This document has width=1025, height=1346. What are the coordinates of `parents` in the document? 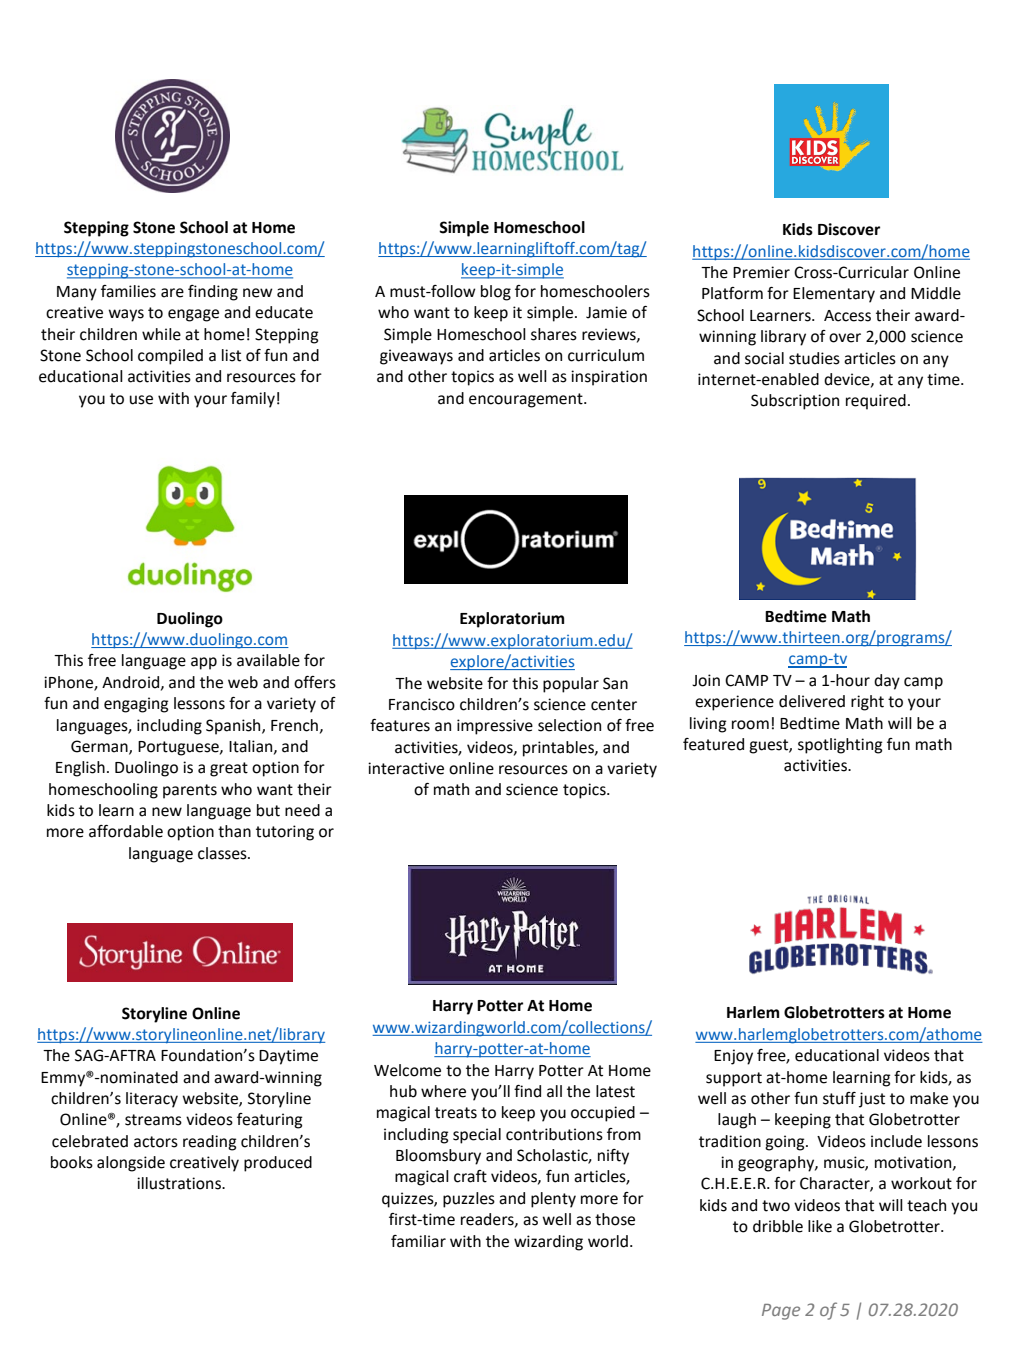 It's located at (190, 791).
